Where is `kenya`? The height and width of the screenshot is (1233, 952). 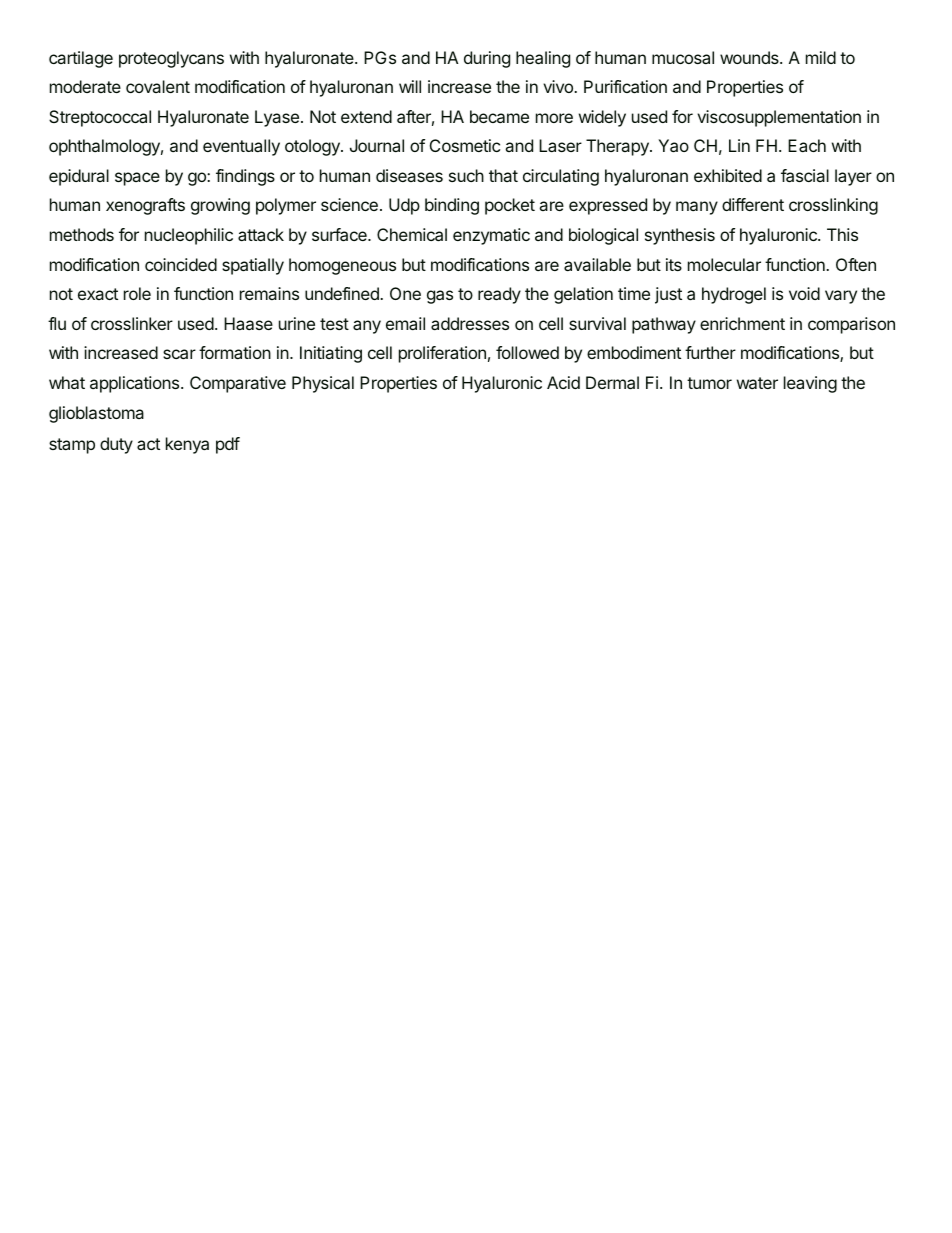
kenya is located at coordinates (187, 445).
